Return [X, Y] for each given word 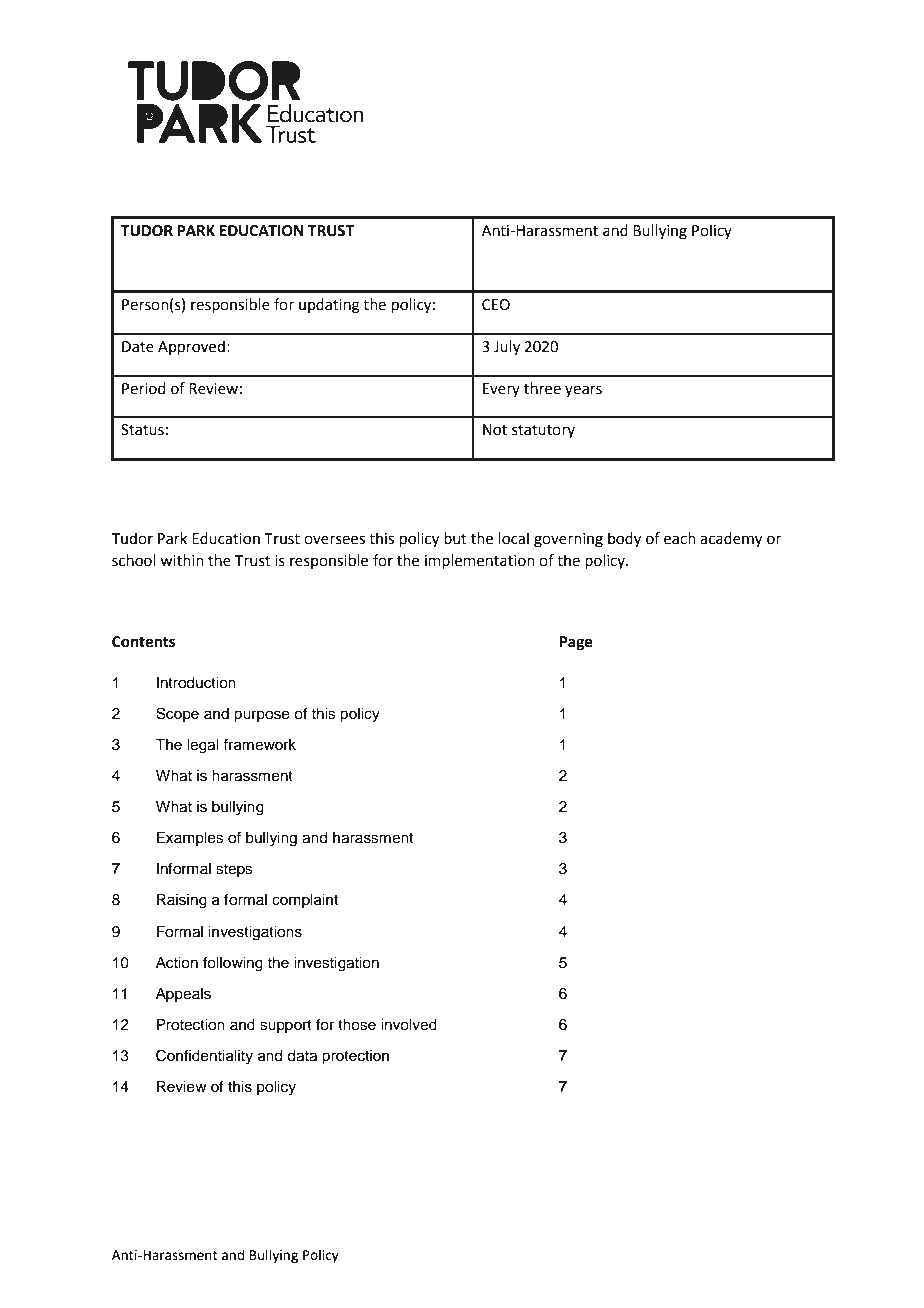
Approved [191, 347]
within [182, 560]
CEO [496, 305]
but [455, 538]
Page [576, 643]
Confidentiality [204, 1057]
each [680, 538]
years [583, 391]
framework [259, 744]
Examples [190, 839]
